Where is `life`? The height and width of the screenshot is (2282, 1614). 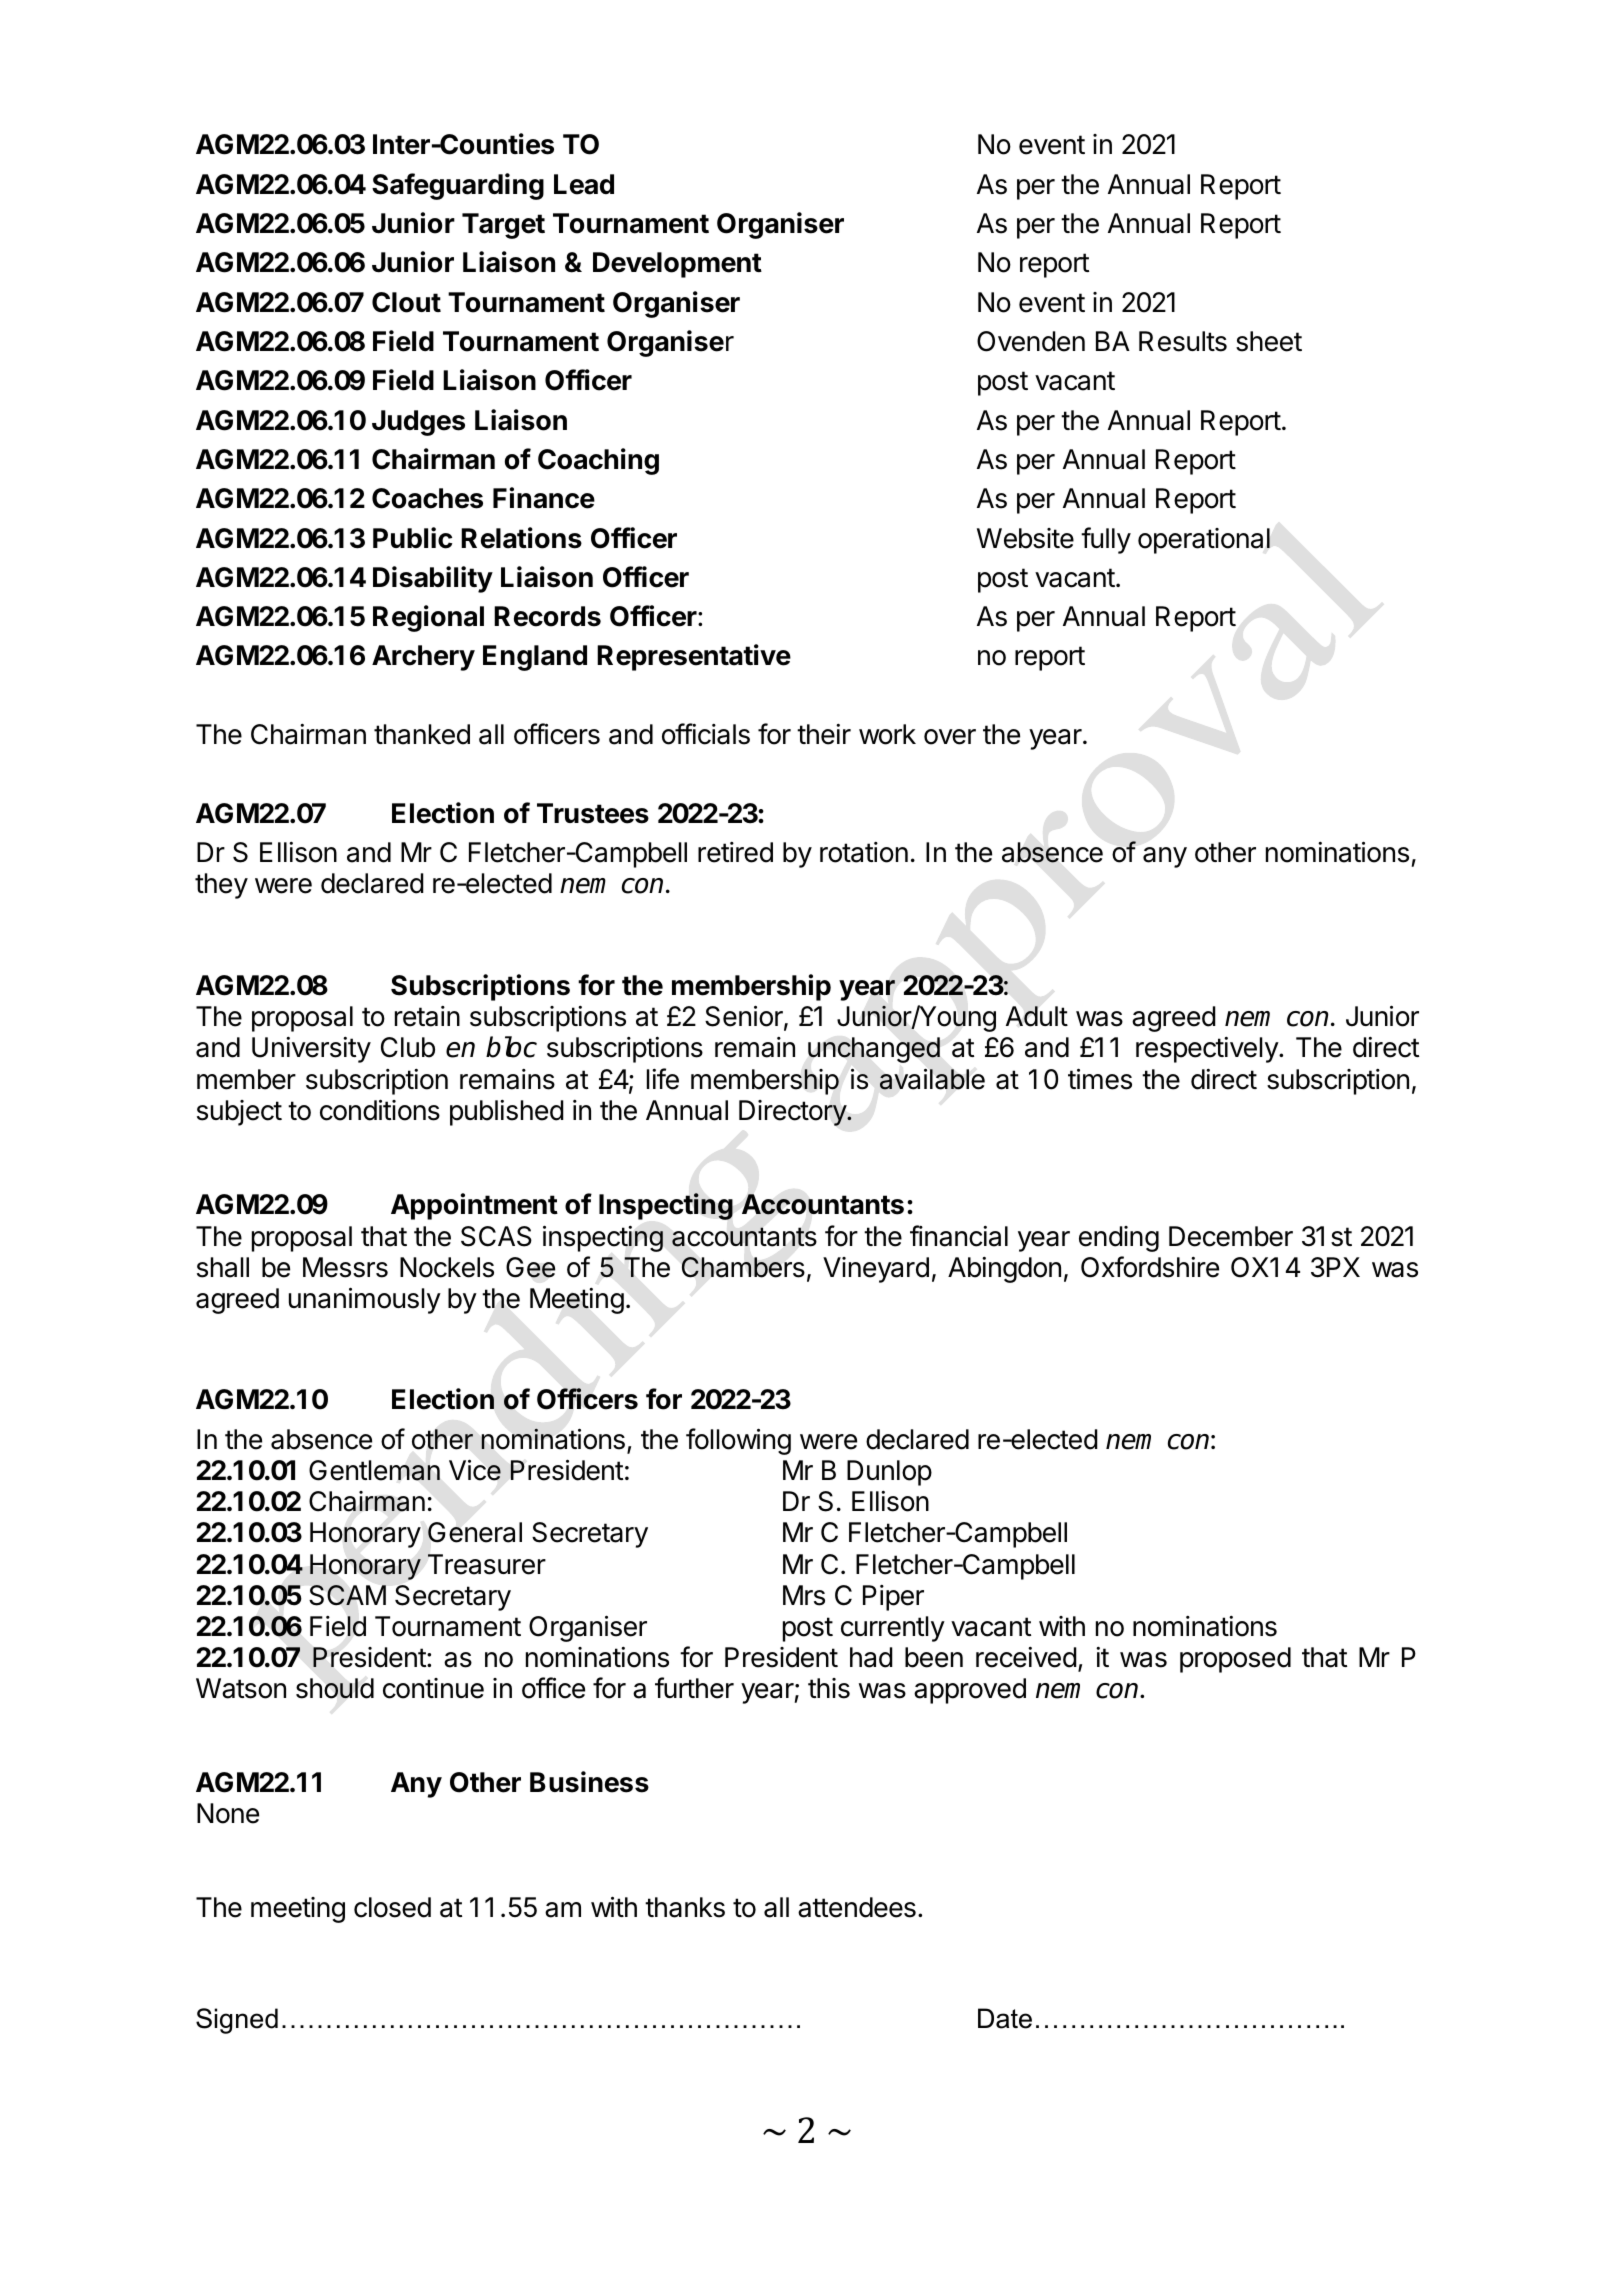 life is located at coordinates (663, 1079).
